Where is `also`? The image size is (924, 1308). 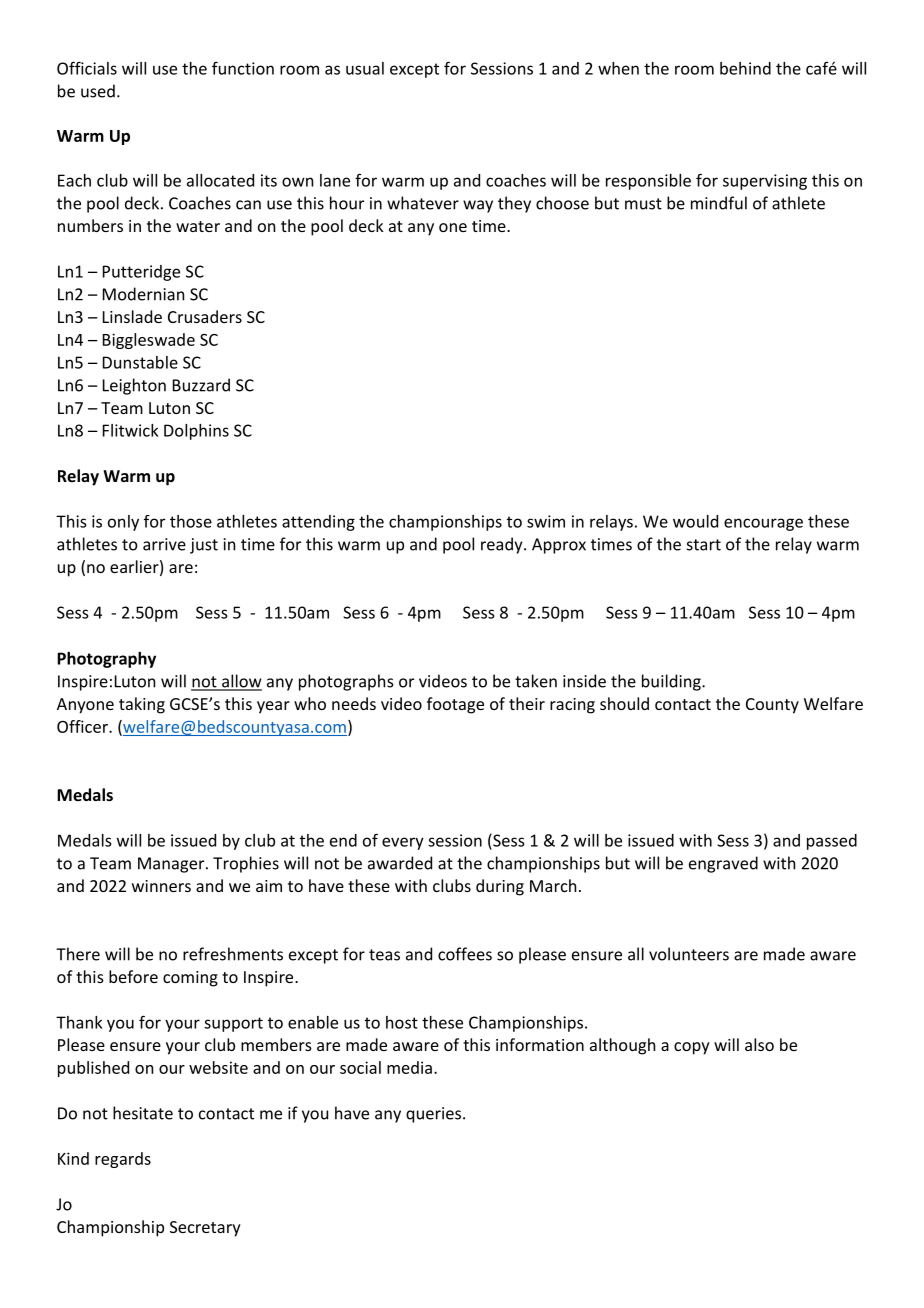 also is located at coordinates (759, 1044).
